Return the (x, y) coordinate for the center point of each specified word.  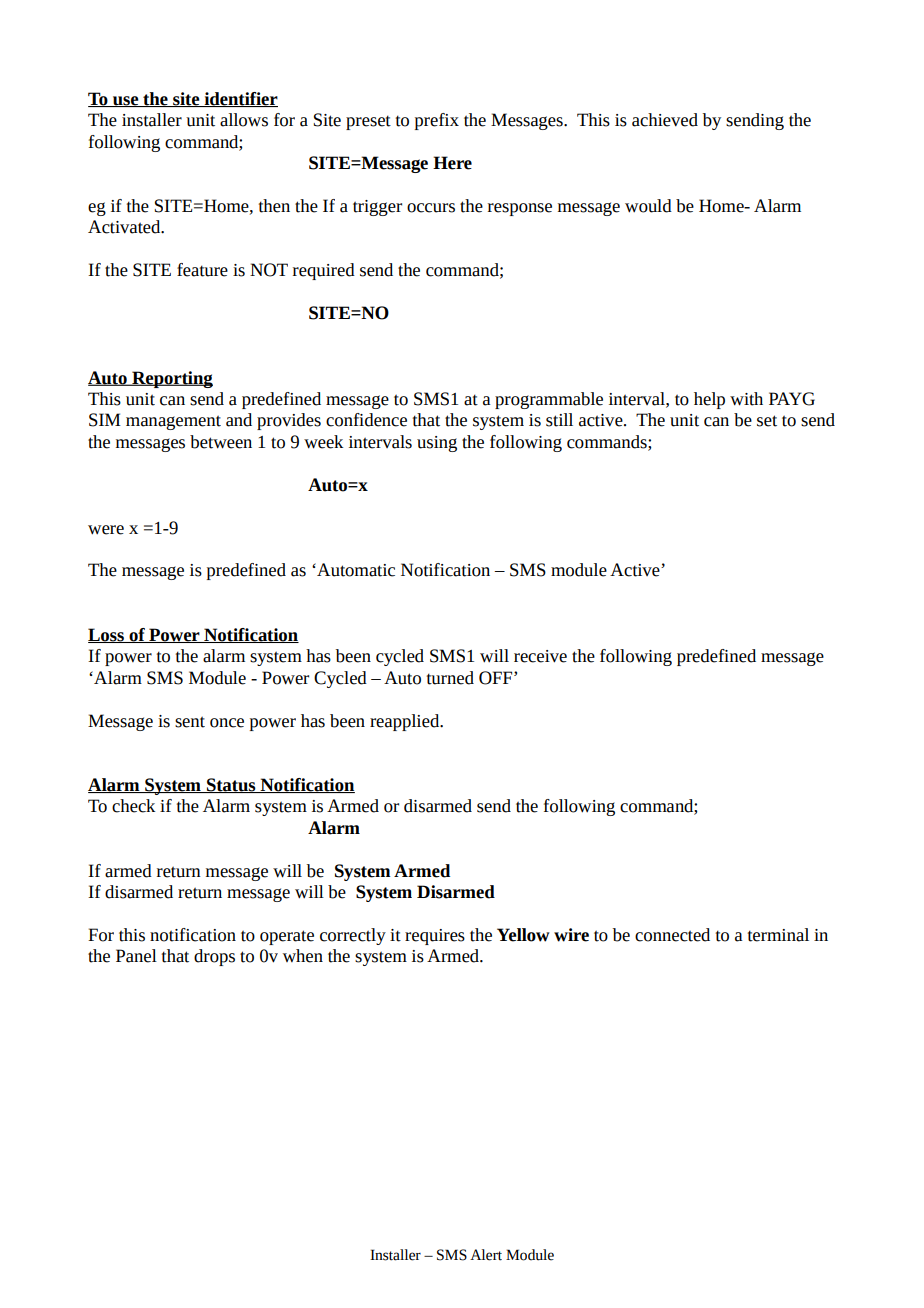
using (437, 444)
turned (450, 678)
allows (244, 120)
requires (435, 937)
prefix (437, 121)
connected (672, 935)
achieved (665, 120)
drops (214, 957)
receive (540, 656)
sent (190, 722)
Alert (486, 1255)
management (173, 422)
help (709, 400)
